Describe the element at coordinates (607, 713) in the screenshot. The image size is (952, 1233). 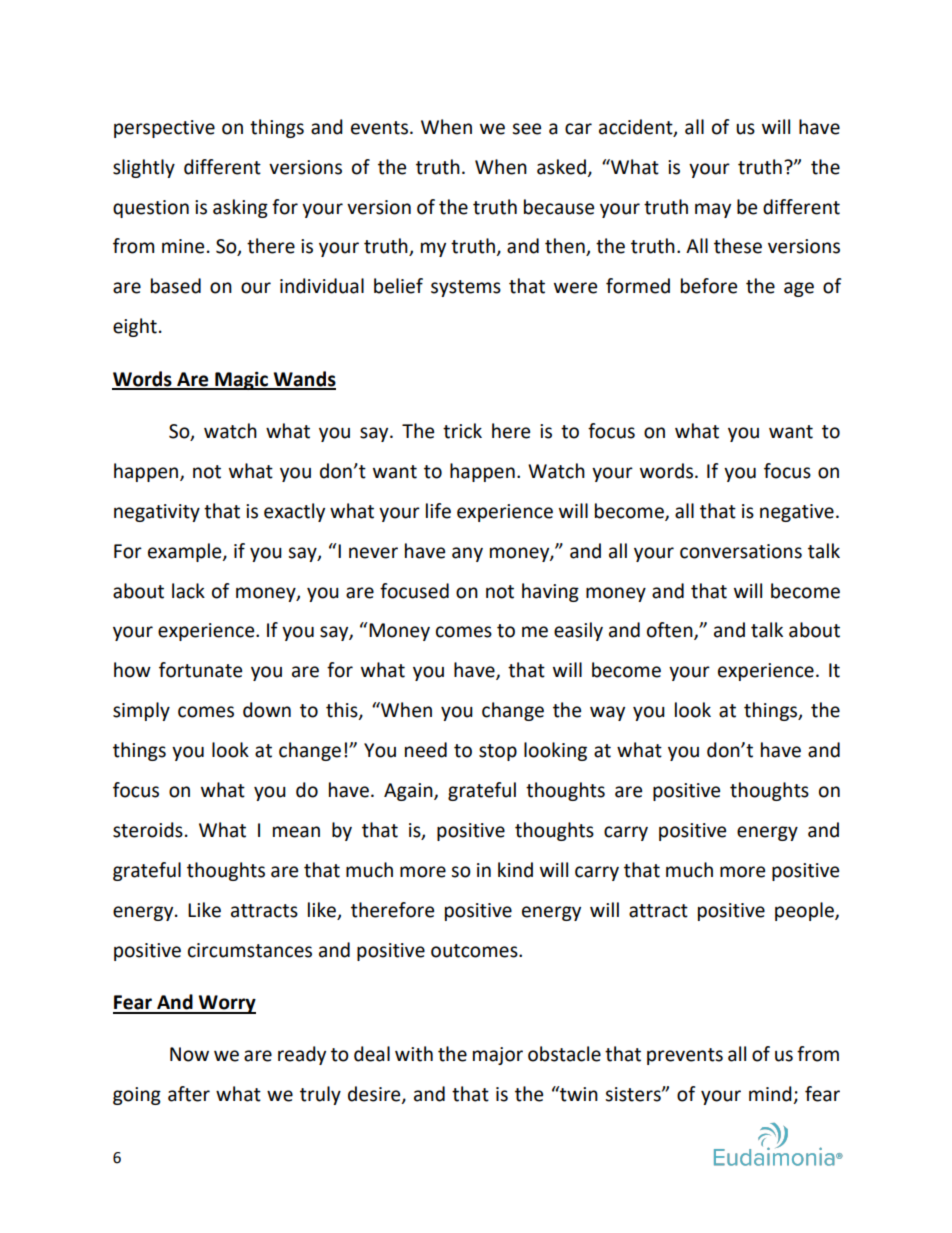
I see `way` at that location.
